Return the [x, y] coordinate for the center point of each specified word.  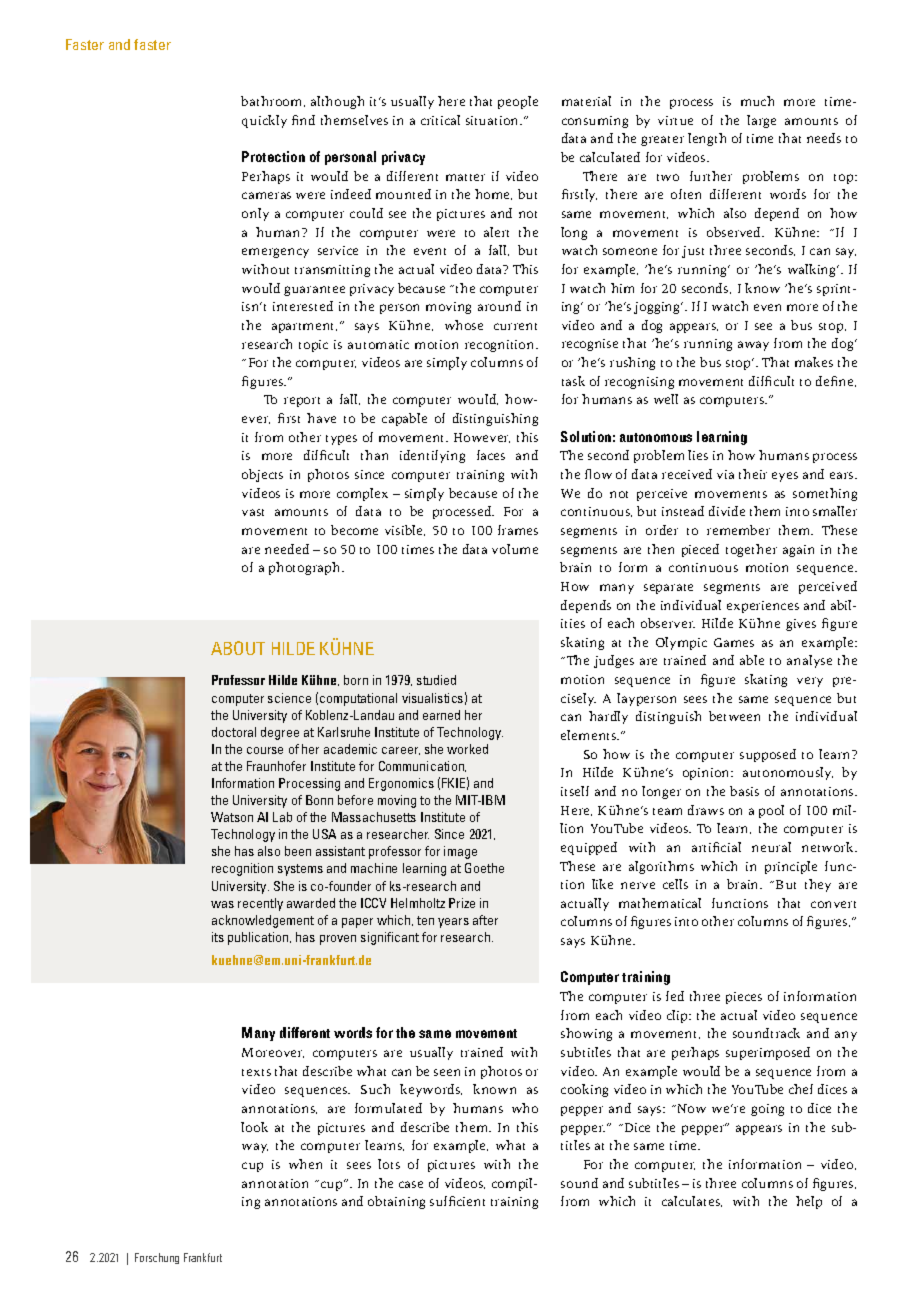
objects [262, 475]
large [761, 121]
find [303, 120]
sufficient [457, 1201]
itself [575, 791]
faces [491, 455]
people [518, 102]
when [305, 1164]
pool [771, 811]
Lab [282, 817]
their [753, 474]
